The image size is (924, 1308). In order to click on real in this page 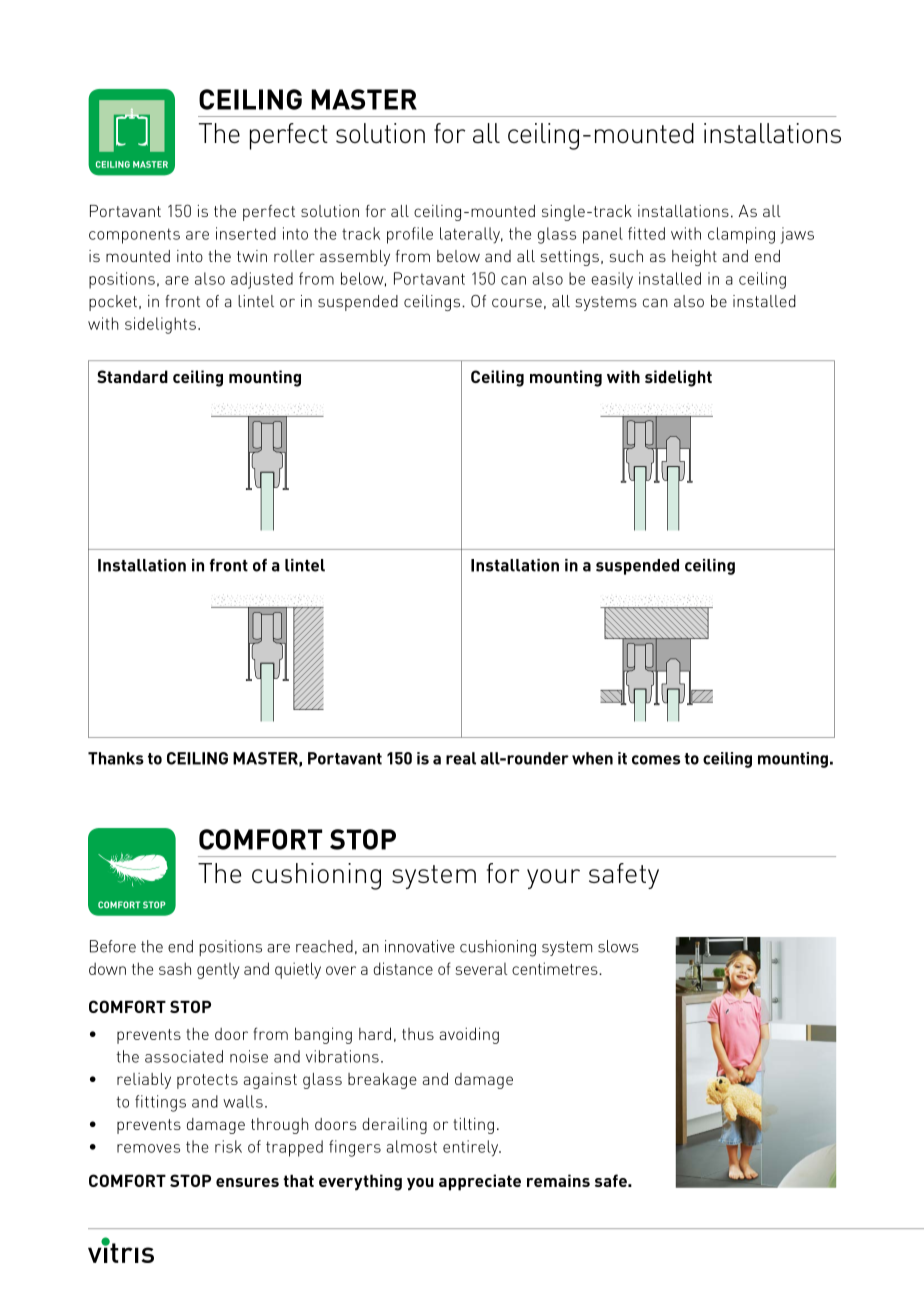, I will do `click(461, 758)`.
